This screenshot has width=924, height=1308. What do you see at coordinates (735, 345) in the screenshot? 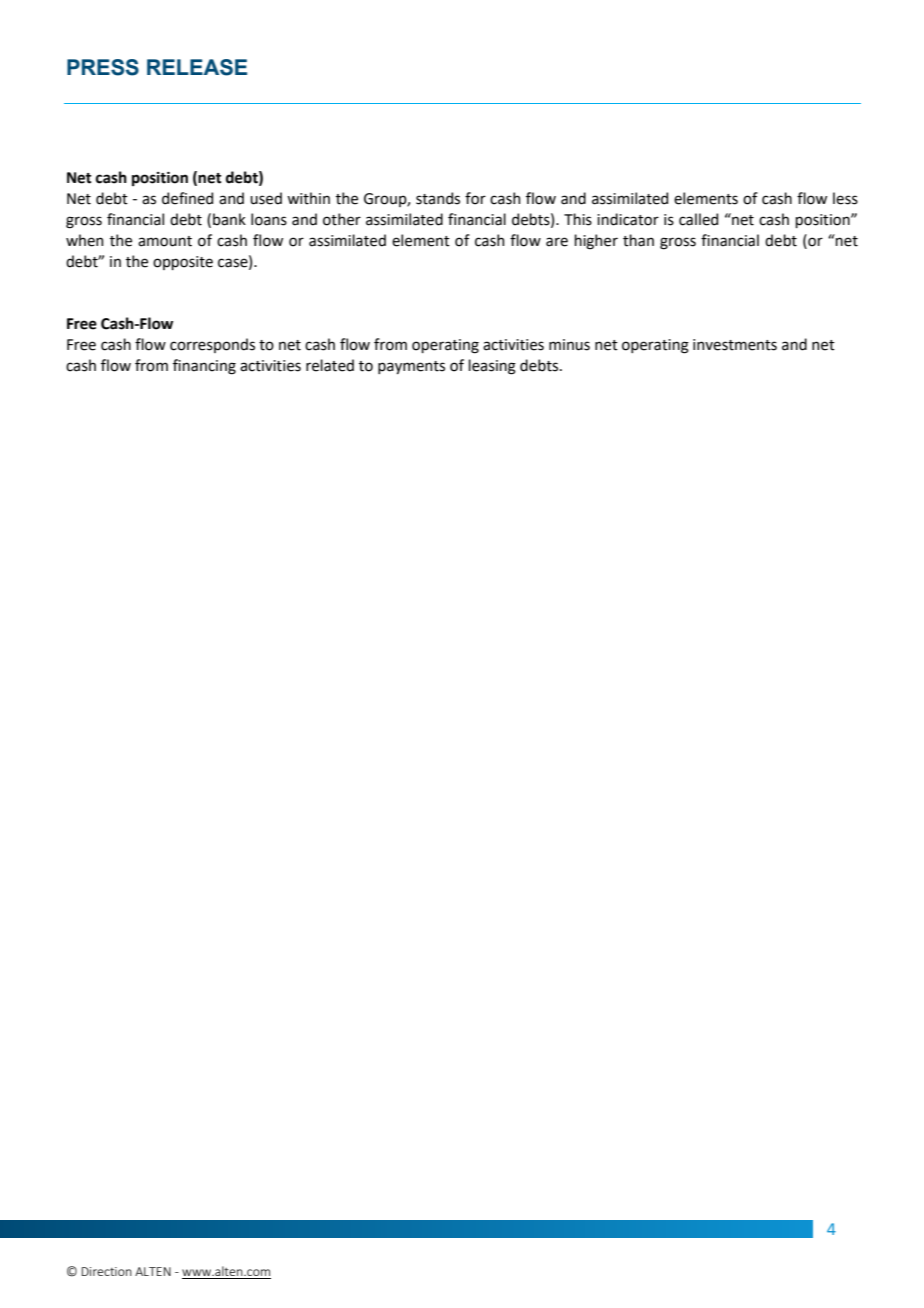
I see `investments` at bounding box center [735, 345].
